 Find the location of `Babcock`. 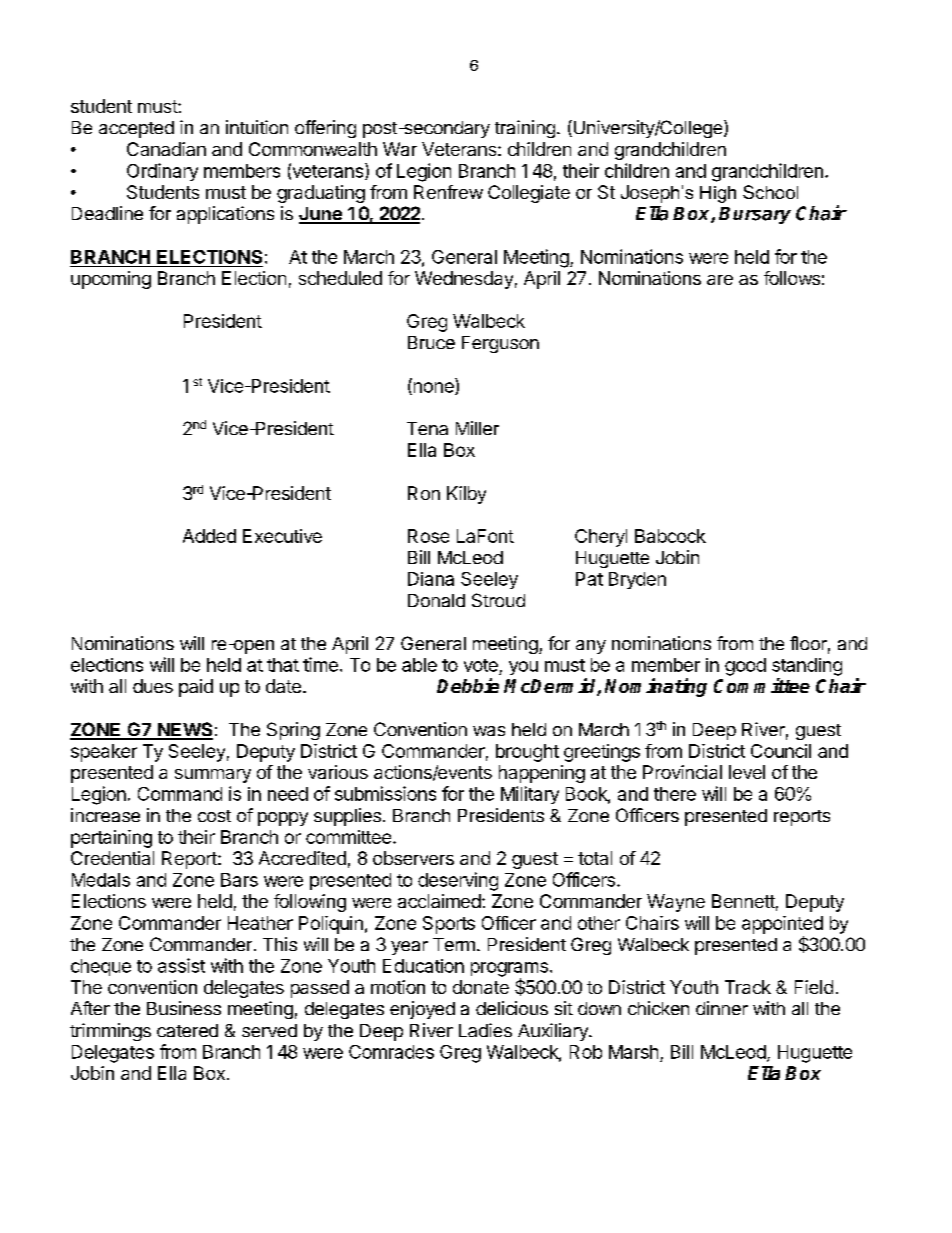

Babcock is located at coordinates (670, 536).
